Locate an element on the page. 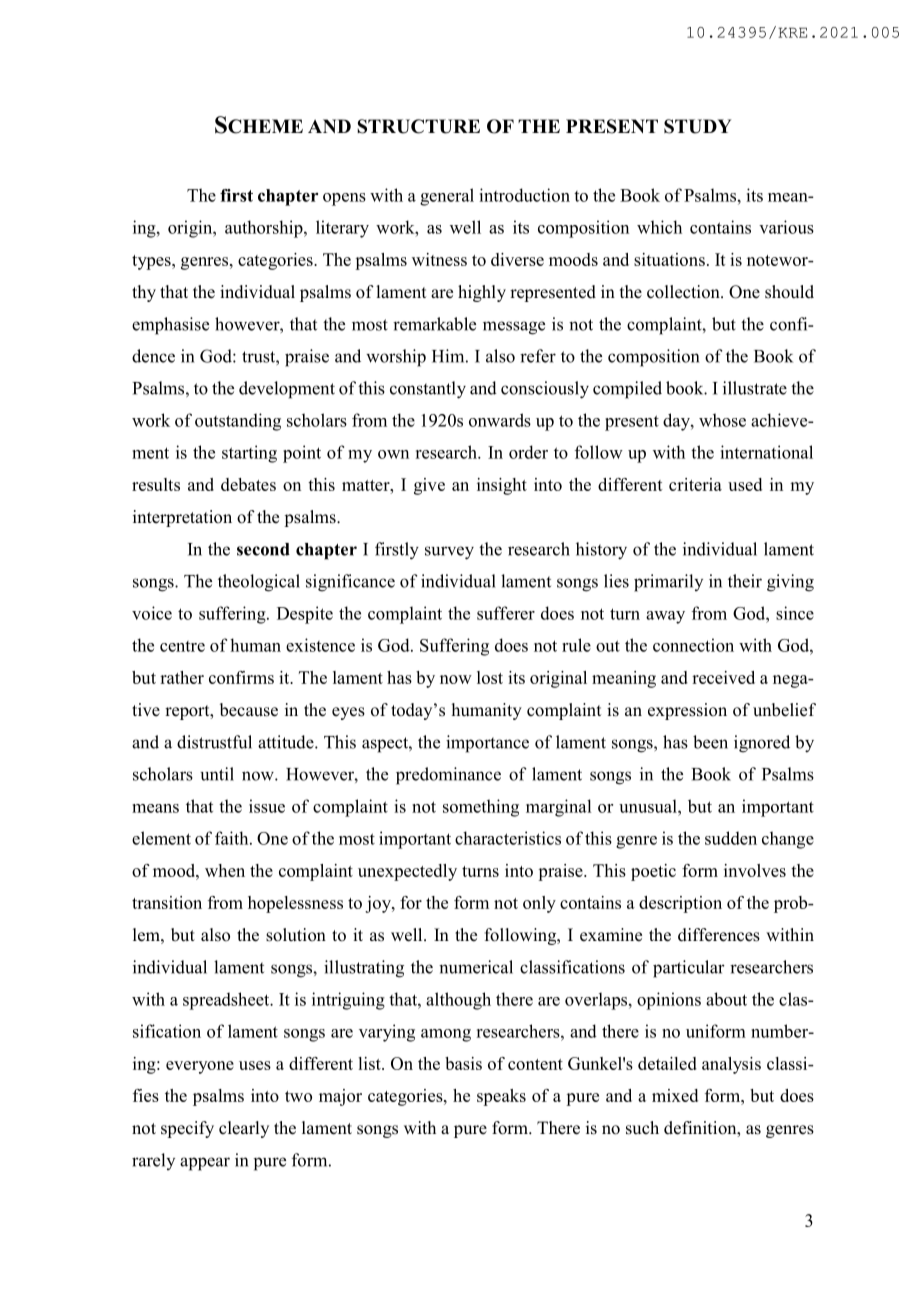  lost is located at coordinates (490, 677).
